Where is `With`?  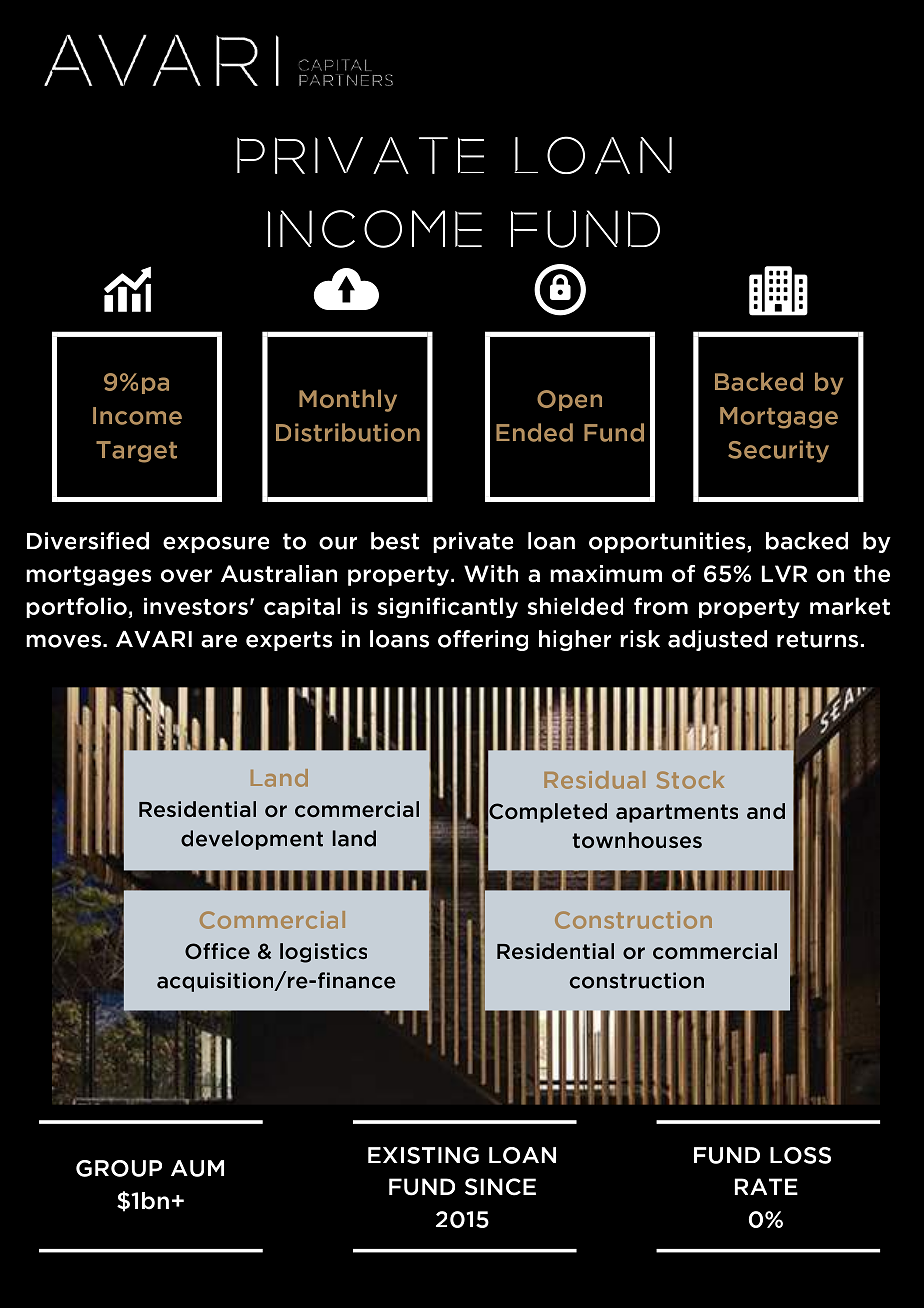
With is located at coordinates (491, 573).
